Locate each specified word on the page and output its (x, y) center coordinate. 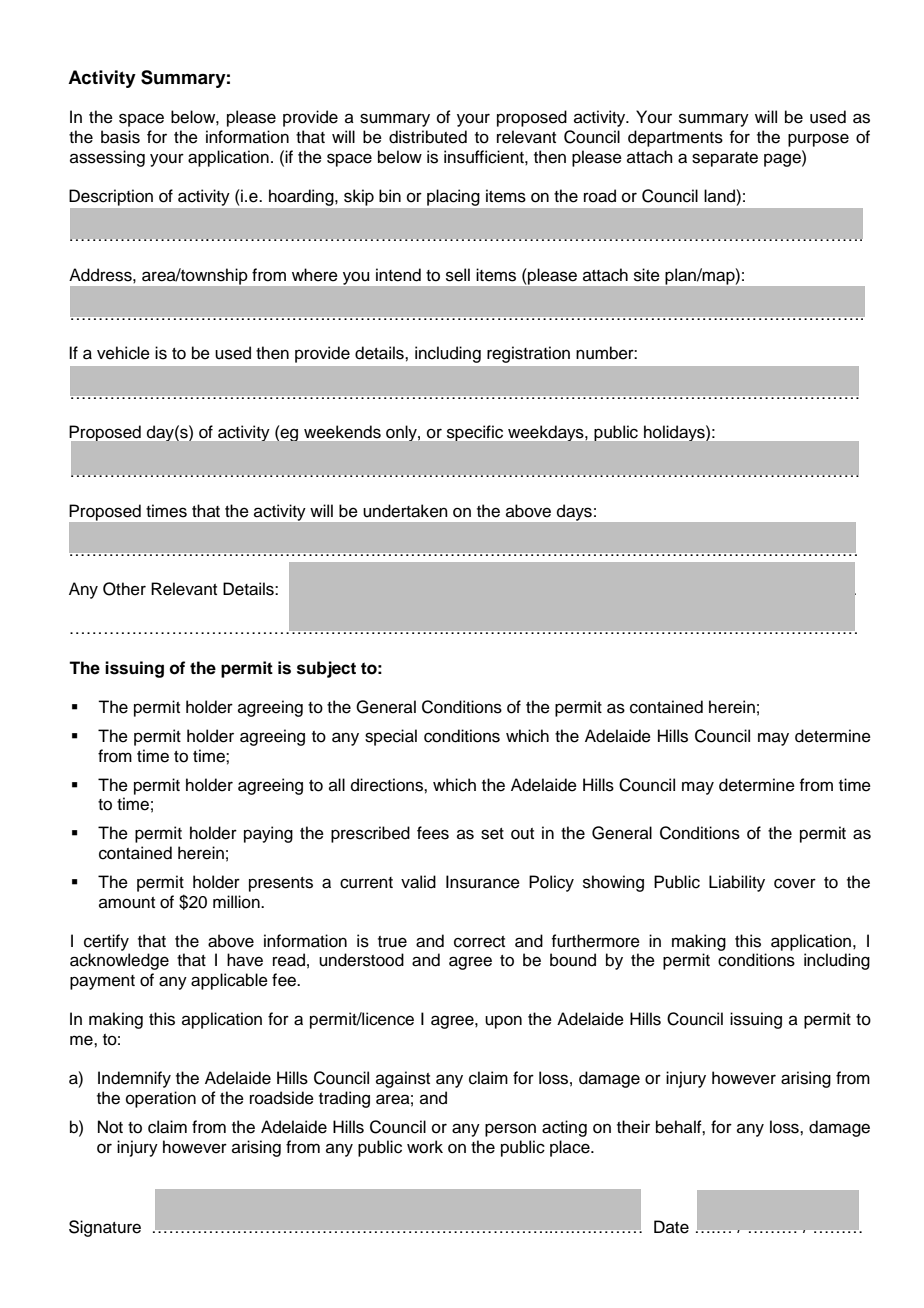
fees (433, 833)
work (425, 1147)
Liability (737, 883)
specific (475, 433)
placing (453, 197)
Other (124, 589)
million (237, 902)
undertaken (405, 511)
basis (120, 137)
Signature (105, 1228)
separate (725, 159)
